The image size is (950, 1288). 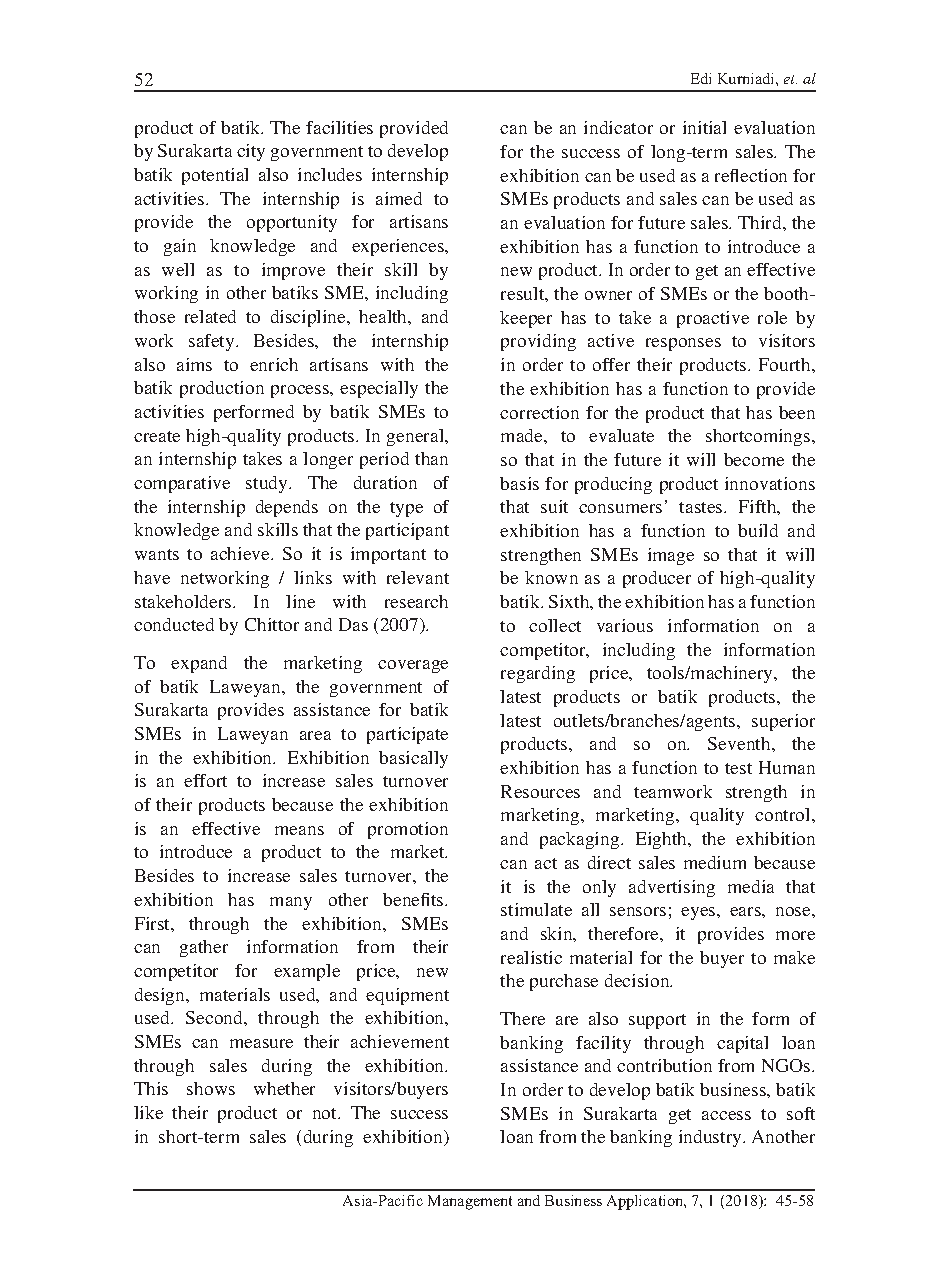 What do you see at coordinates (751, 175) in the page?
I see `reflection` at bounding box center [751, 175].
